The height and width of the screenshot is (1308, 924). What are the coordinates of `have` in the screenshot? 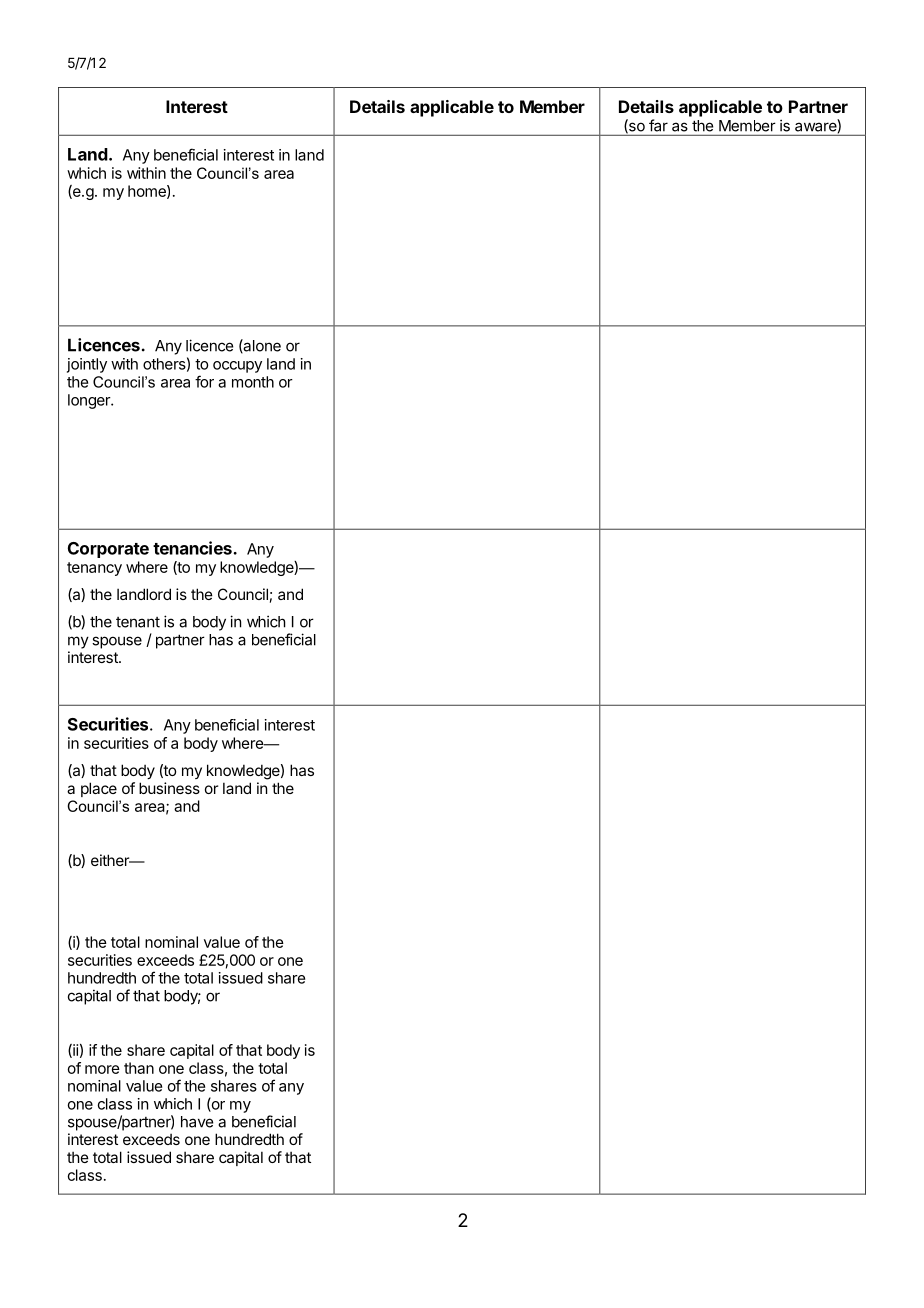 It's located at (197, 1122).
